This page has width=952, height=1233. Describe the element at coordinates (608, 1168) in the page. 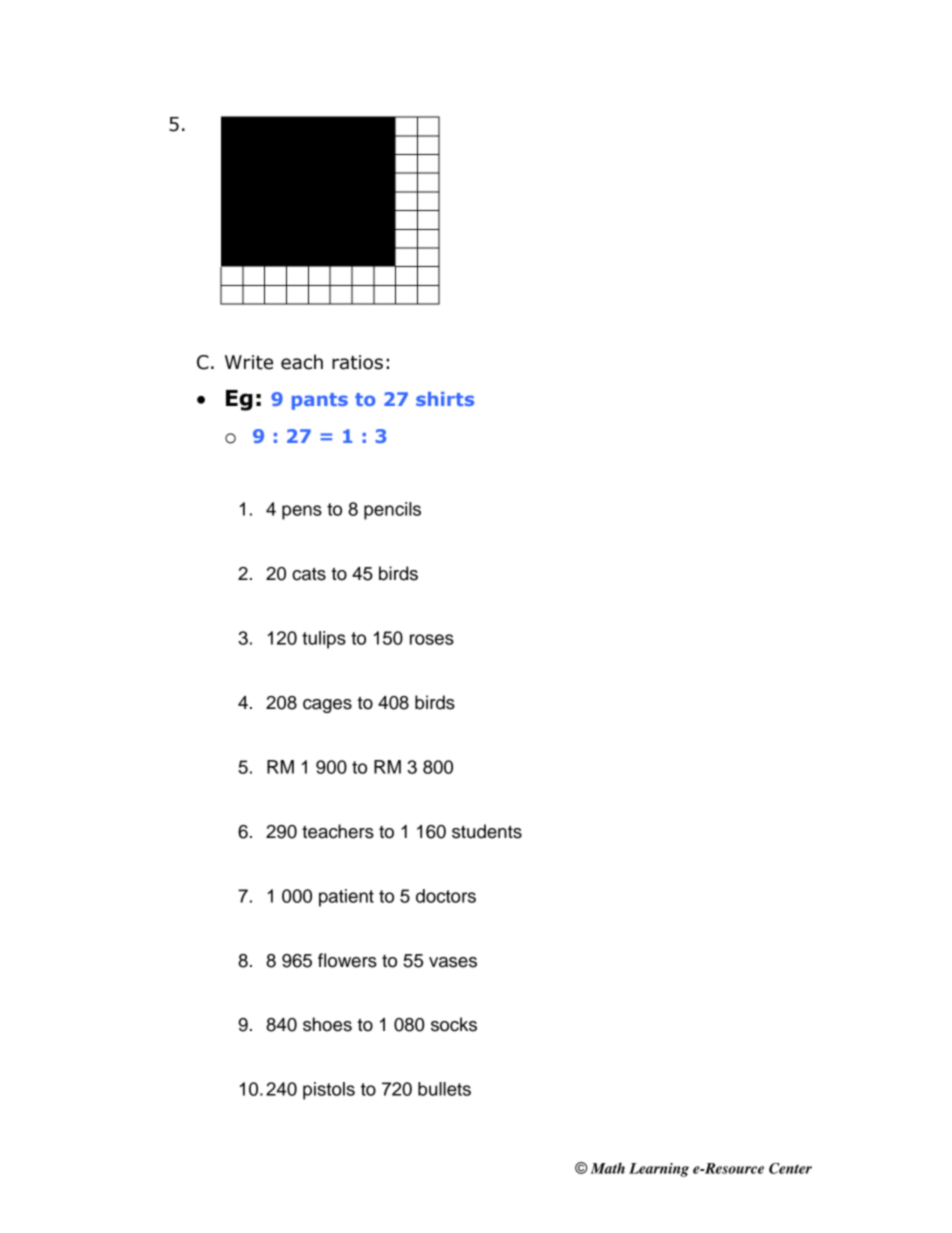

I see `Math` at that location.
